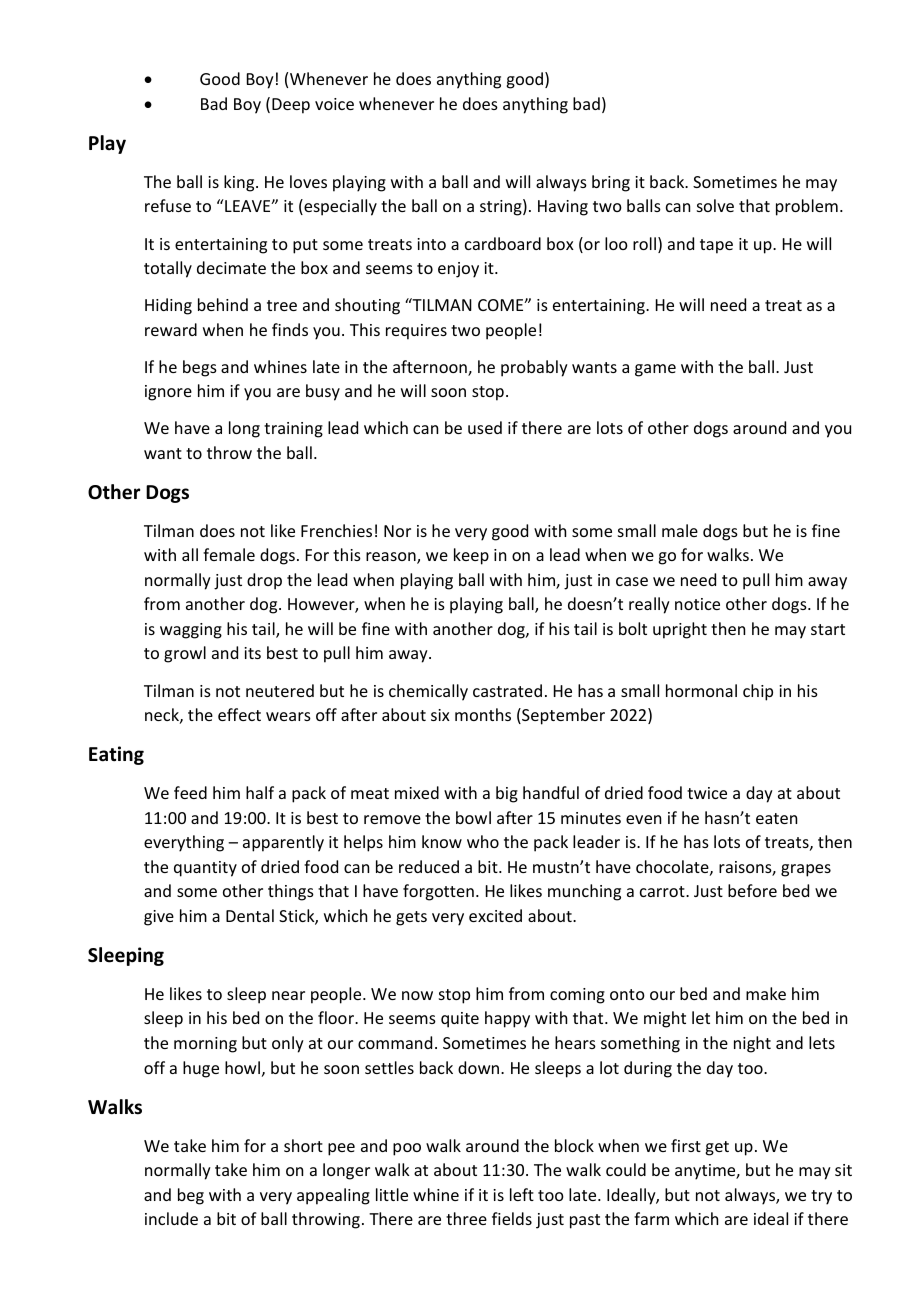 The image size is (924, 1308). What do you see at coordinates (563, 208) in the screenshot?
I see `Having` at bounding box center [563, 208].
